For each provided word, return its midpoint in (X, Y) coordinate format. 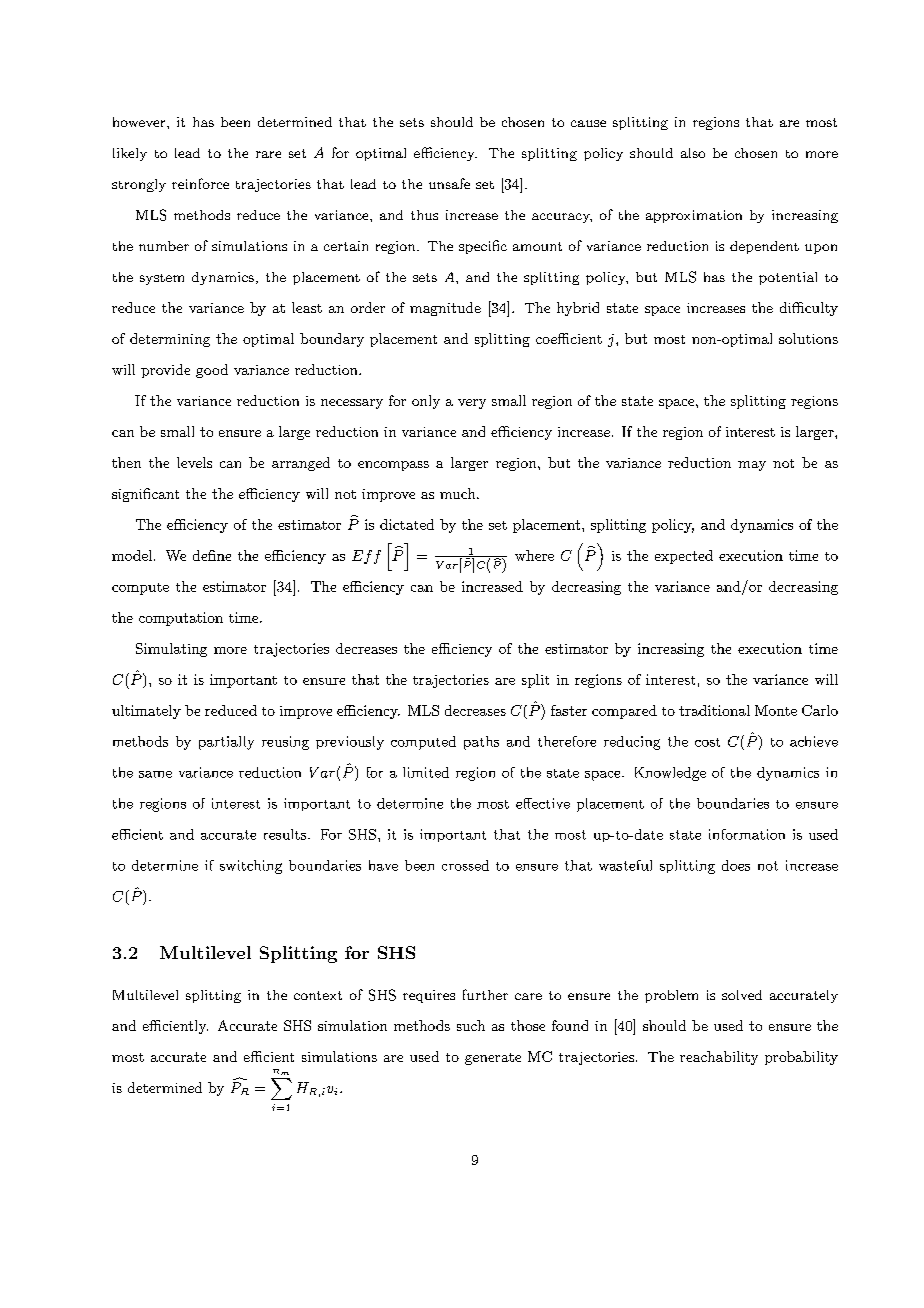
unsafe (449, 183)
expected (684, 557)
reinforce (200, 183)
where (534, 555)
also (693, 153)
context (318, 995)
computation (181, 619)
